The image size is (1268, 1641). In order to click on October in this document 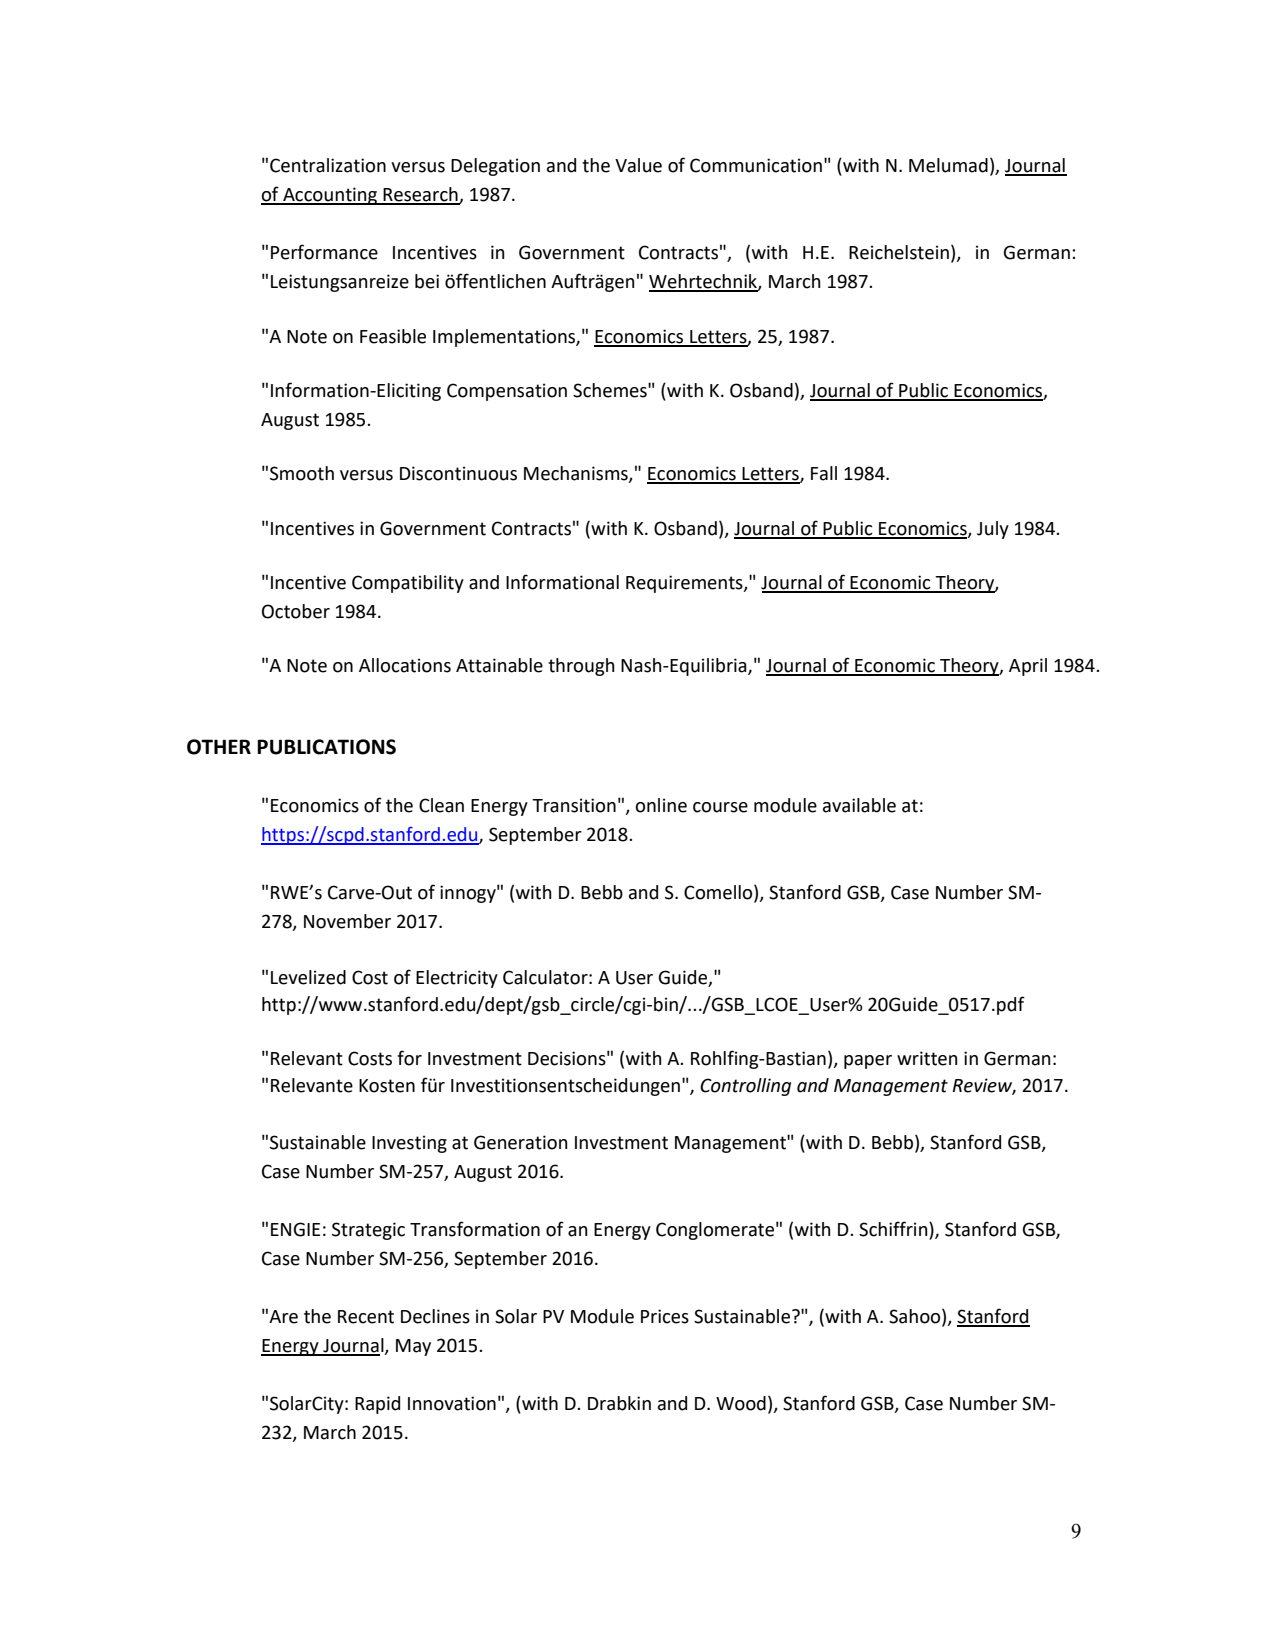, I will do `click(296, 611)`.
